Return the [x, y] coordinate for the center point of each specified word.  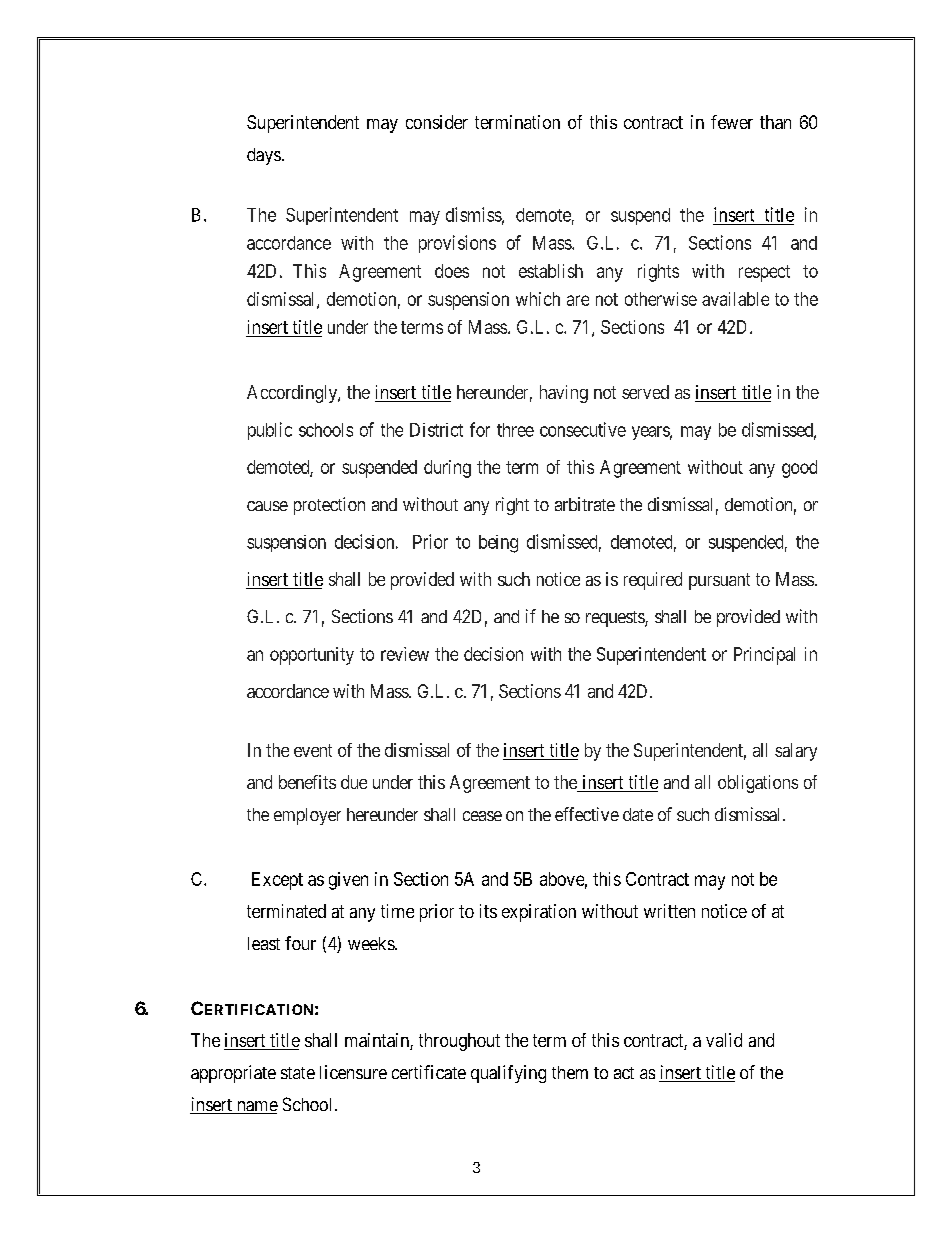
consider [437, 122]
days [264, 156]
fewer [732, 122]
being [498, 544]
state [298, 1073]
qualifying [508, 1074]
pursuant [719, 581]
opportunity [312, 656]
